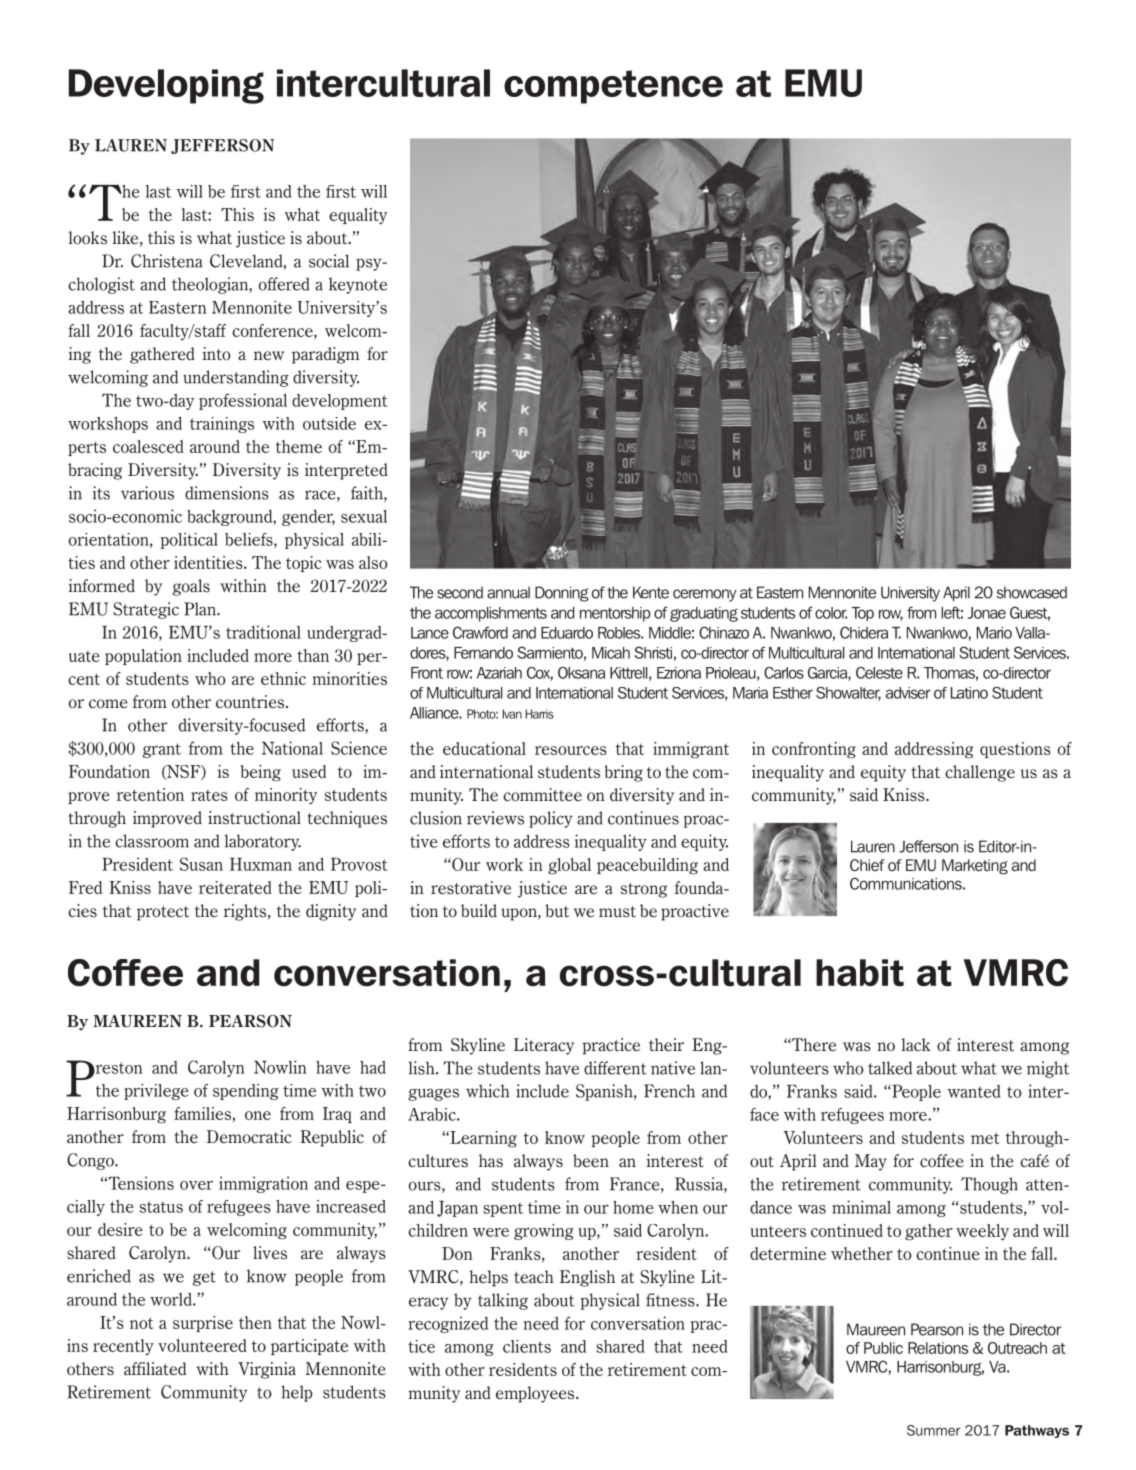  What do you see at coordinates (156, 1092) in the image?
I see `privilege` at bounding box center [156, 1092].
